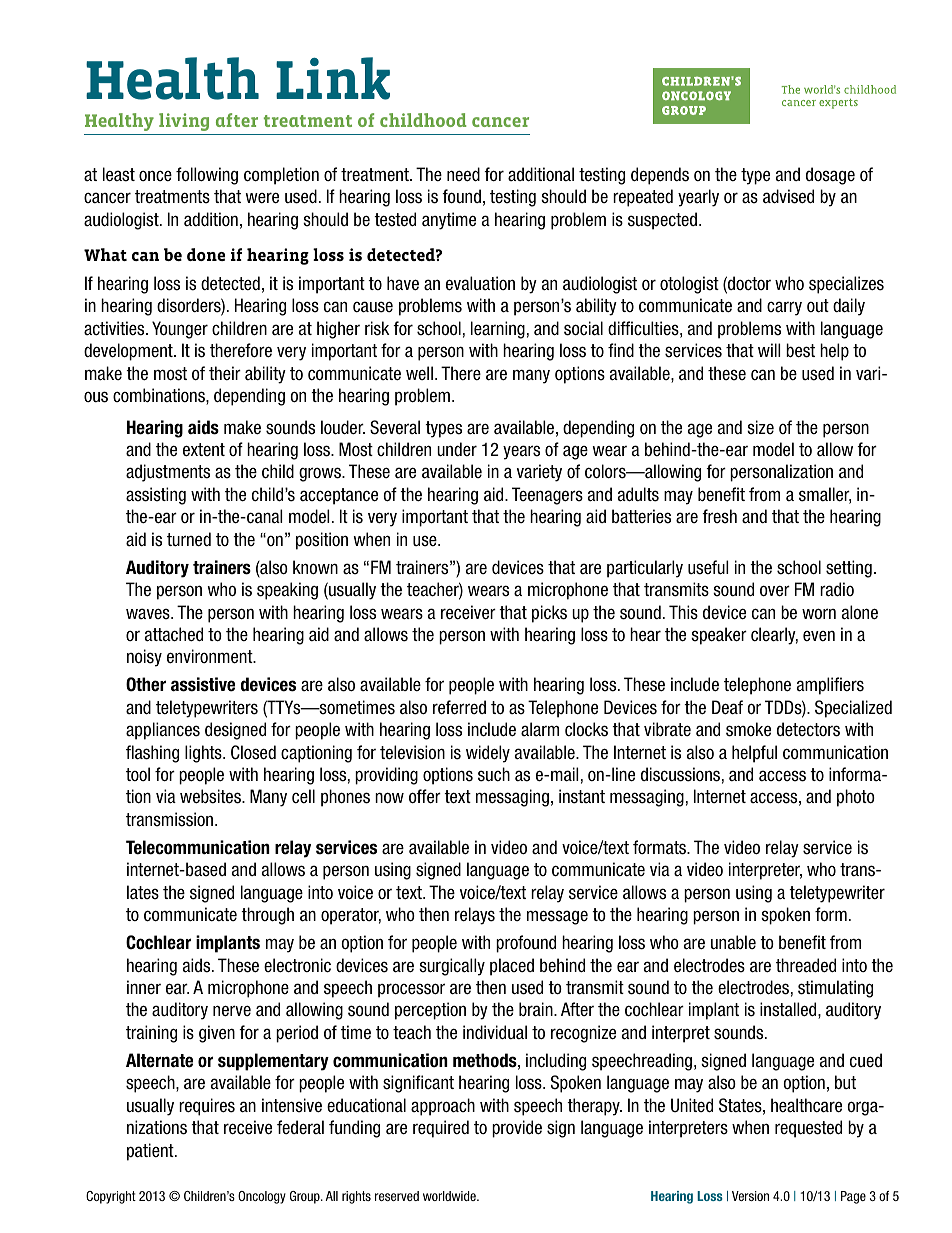 This document has height=1233, width=952. What do you see at coordinates (184, 122) in the document?
I see `living` at bounding box center [184, 122].
